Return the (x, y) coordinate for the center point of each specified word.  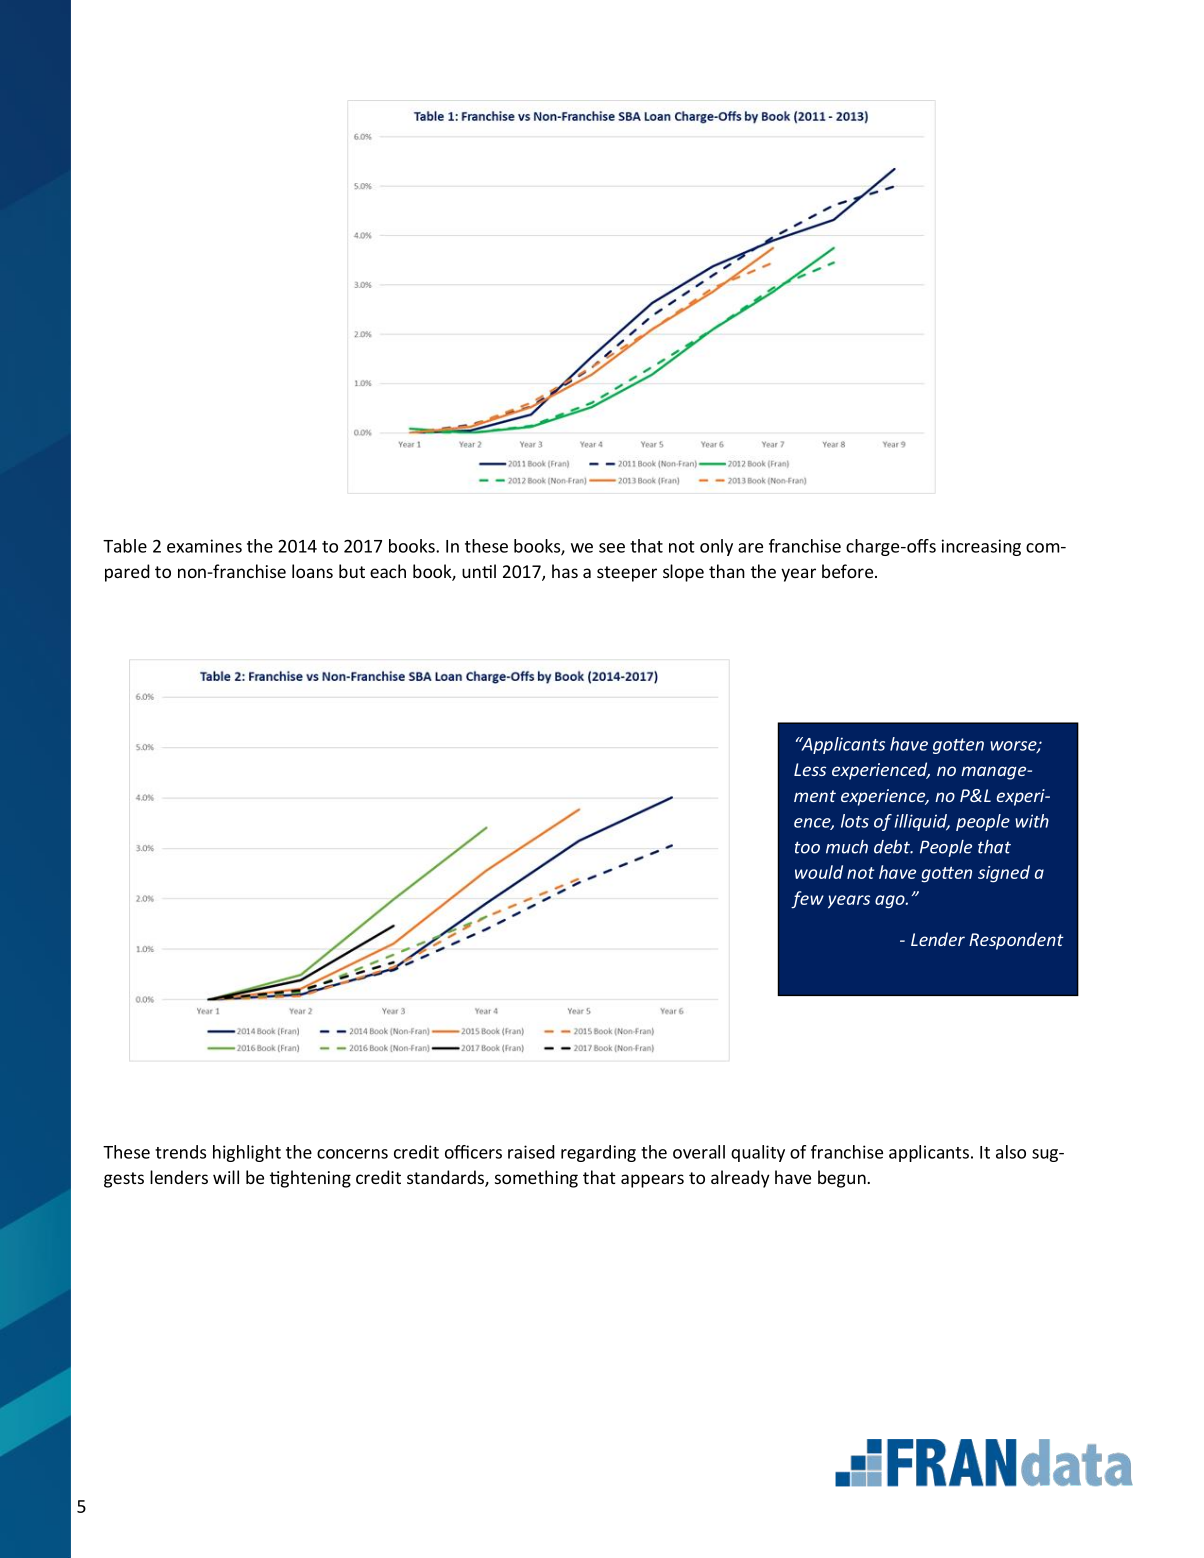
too (807, 847)
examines (204, 546)
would (819, 872)
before (849, 571)
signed (1004, 874)
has (565, 571)
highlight (247, 1153)
